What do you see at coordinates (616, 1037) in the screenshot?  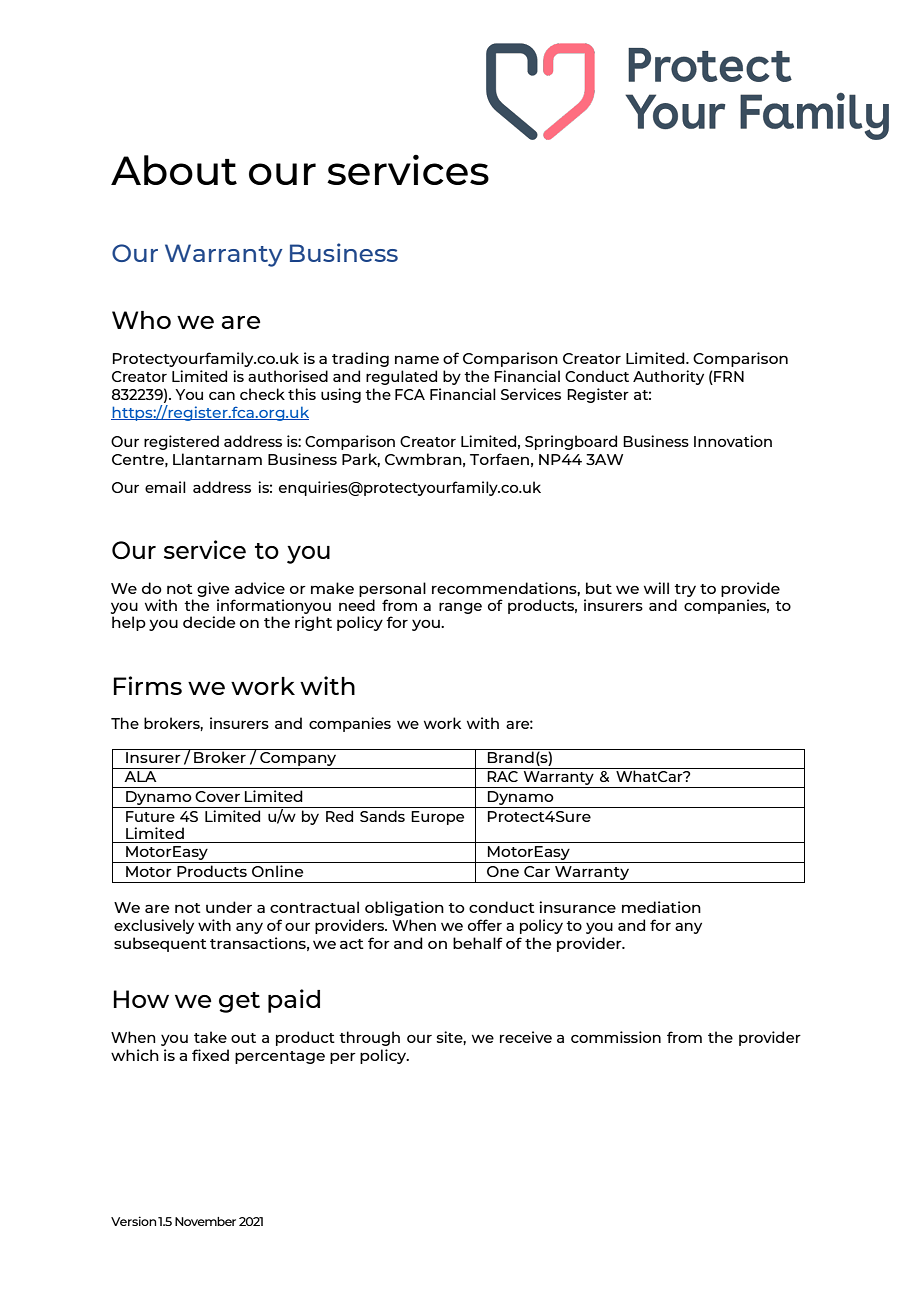 I see `commission` at bounding box center [616, 1037].
